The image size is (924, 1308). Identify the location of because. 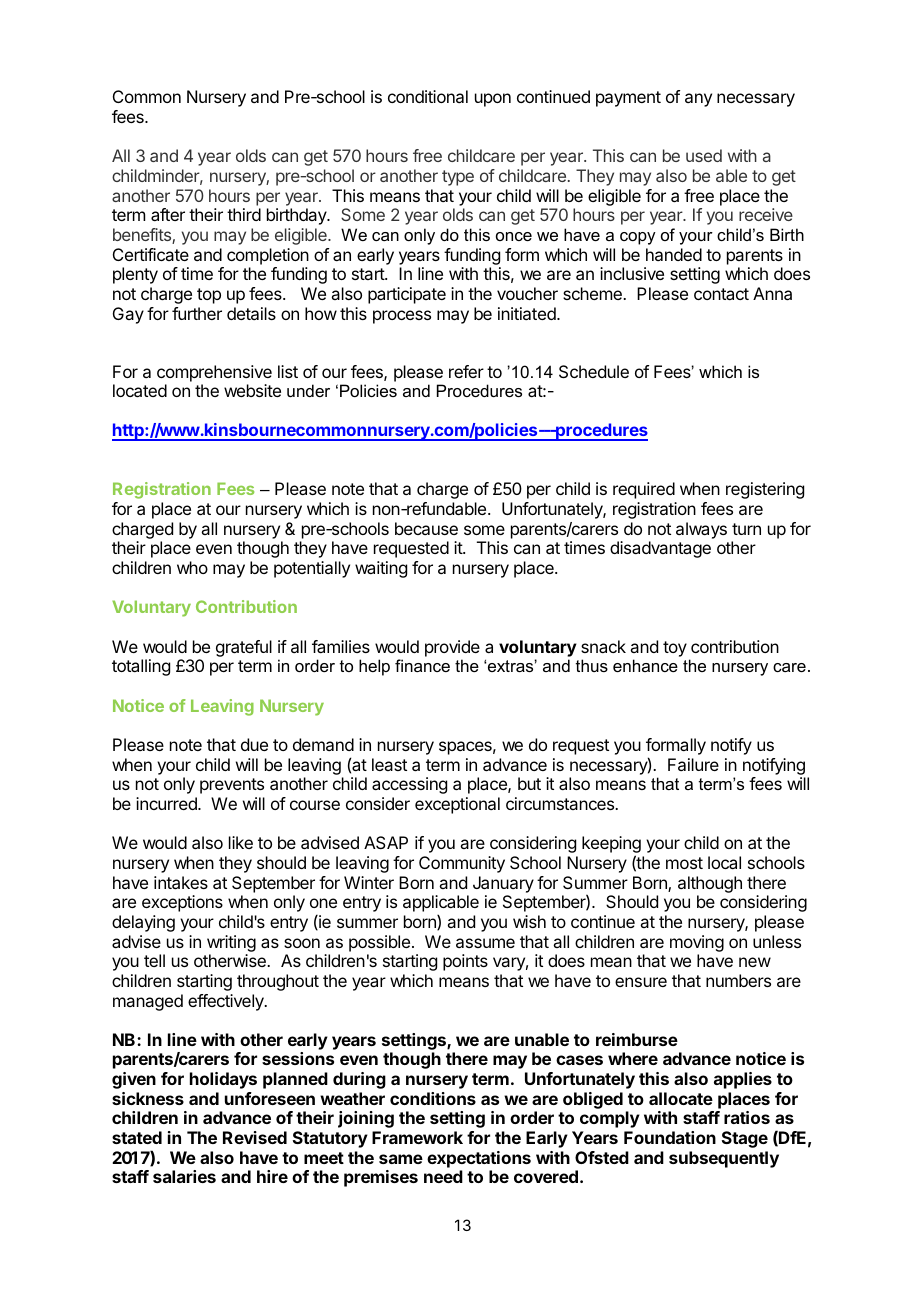
(426, 528).
